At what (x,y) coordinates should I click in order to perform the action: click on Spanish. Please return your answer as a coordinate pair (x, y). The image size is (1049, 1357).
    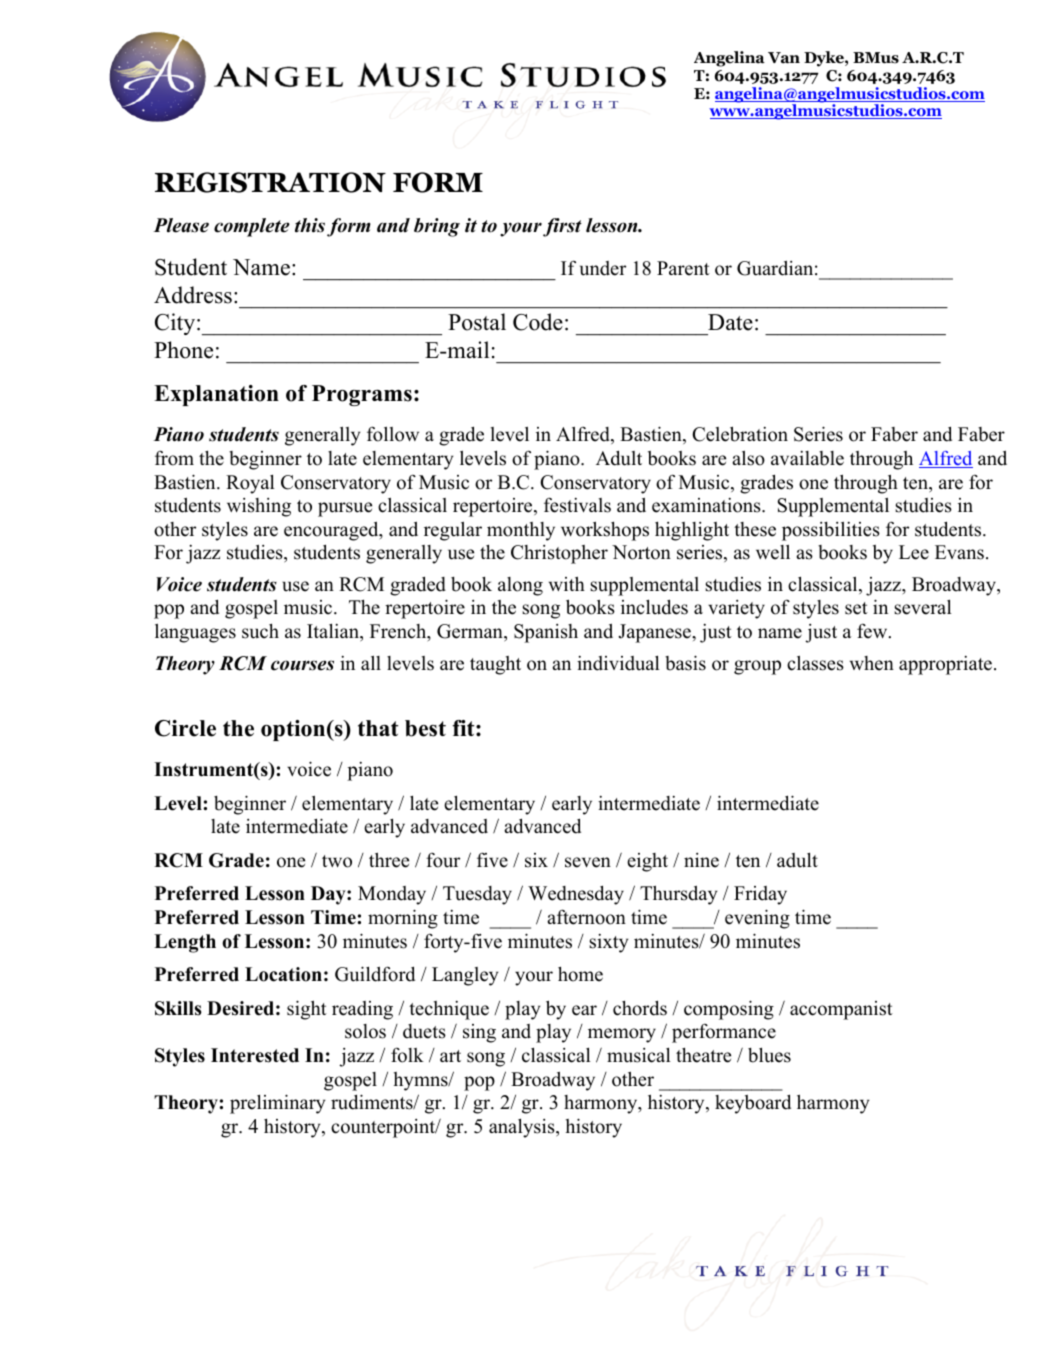
    Looking at the image, I should click on (546, 633).
